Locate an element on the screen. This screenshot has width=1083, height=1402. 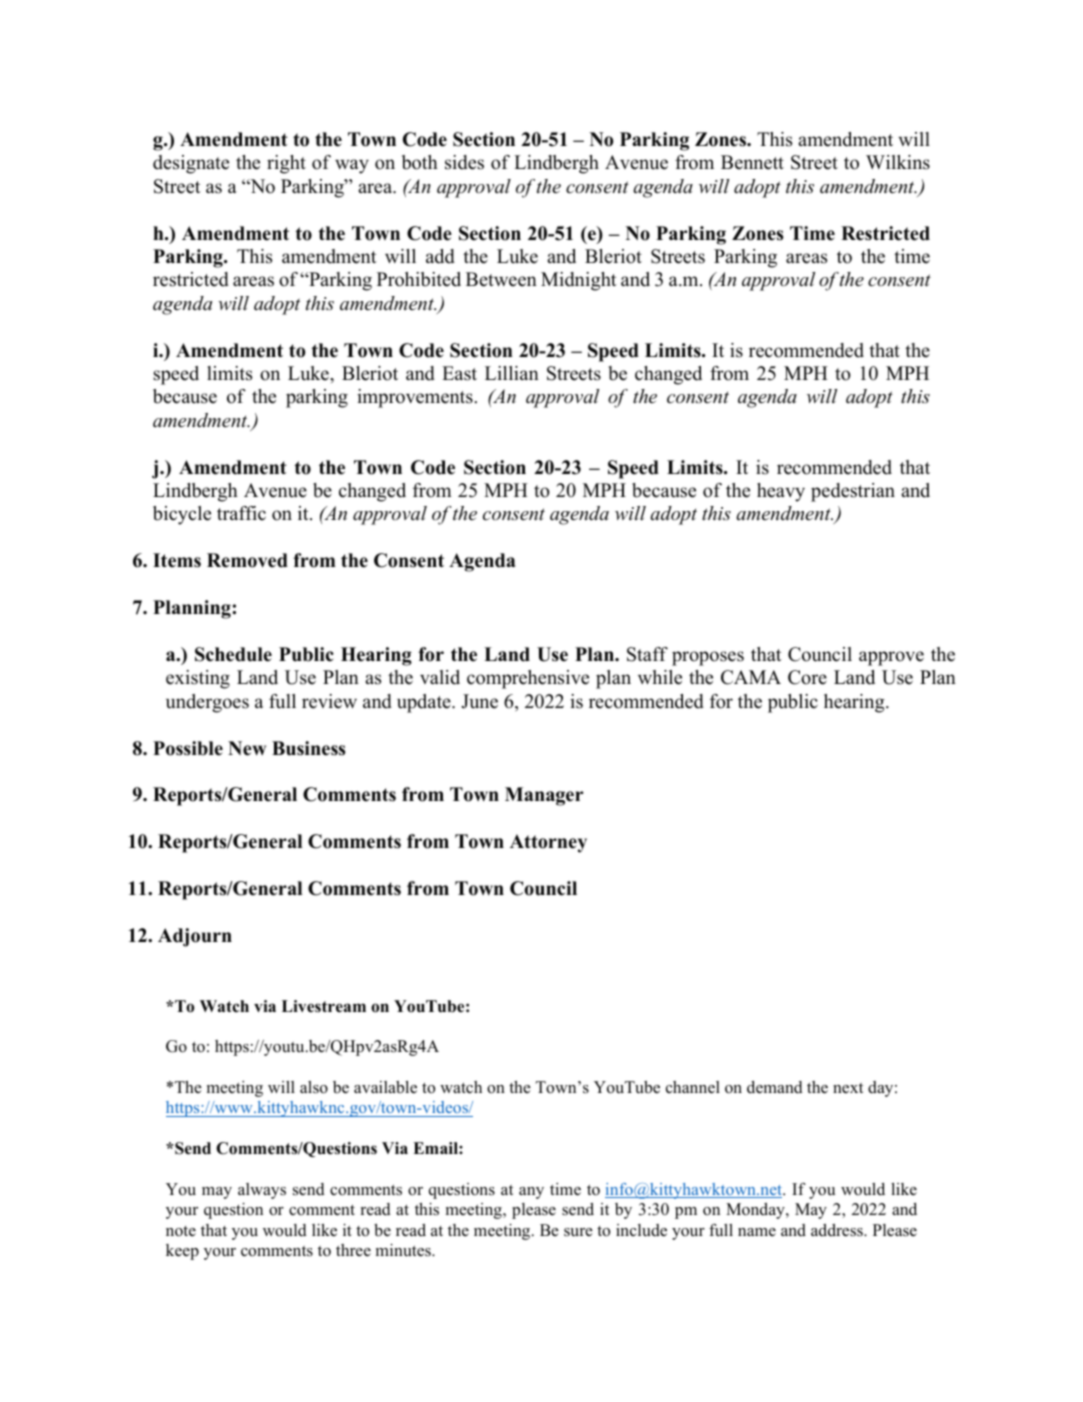
Attorney is located at coordinates (548, 843).
